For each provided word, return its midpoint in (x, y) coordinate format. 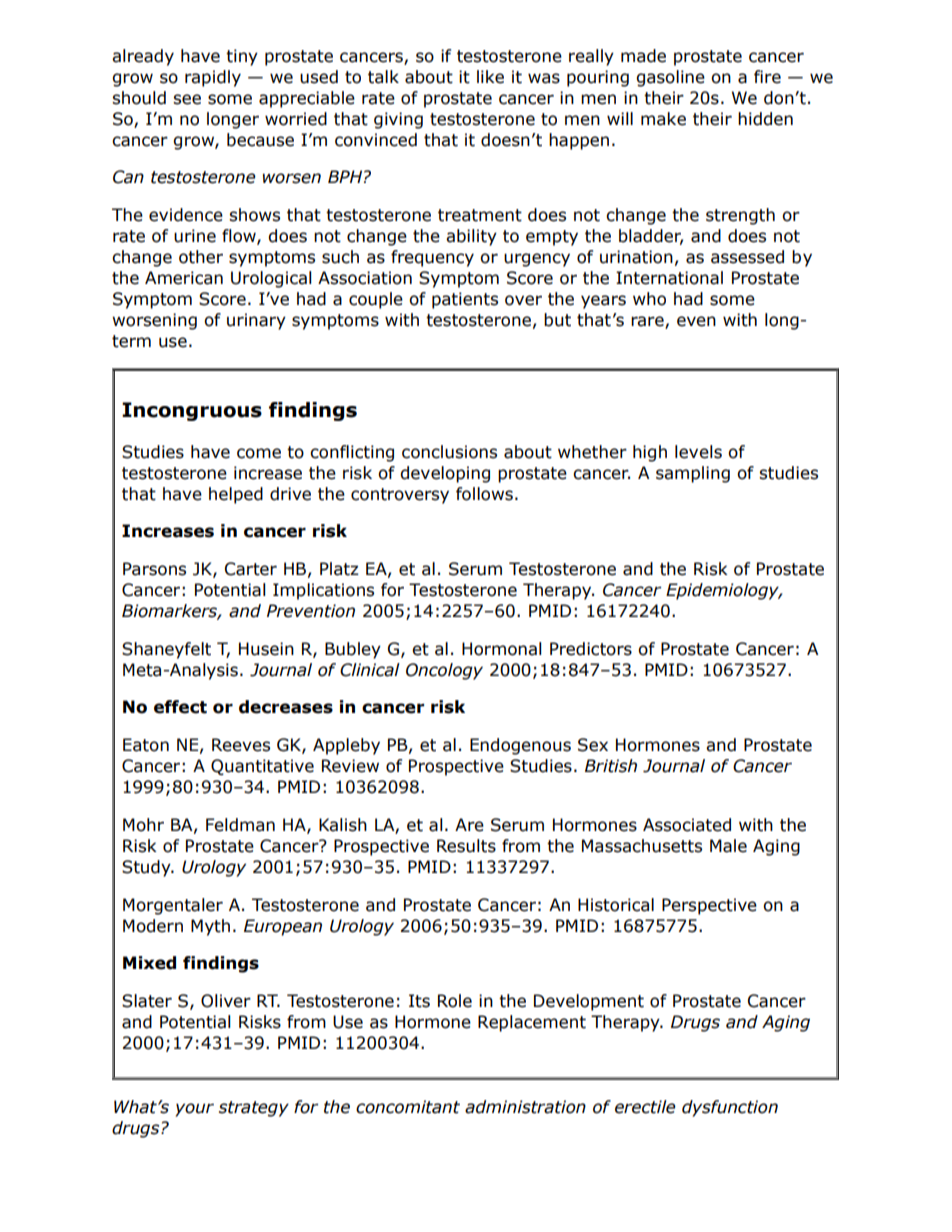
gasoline (670, 78)
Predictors (591, 649)
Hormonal (502, 649)
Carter (251, 569)
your (194, 1110)
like (490, 77)
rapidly (213, 78)
